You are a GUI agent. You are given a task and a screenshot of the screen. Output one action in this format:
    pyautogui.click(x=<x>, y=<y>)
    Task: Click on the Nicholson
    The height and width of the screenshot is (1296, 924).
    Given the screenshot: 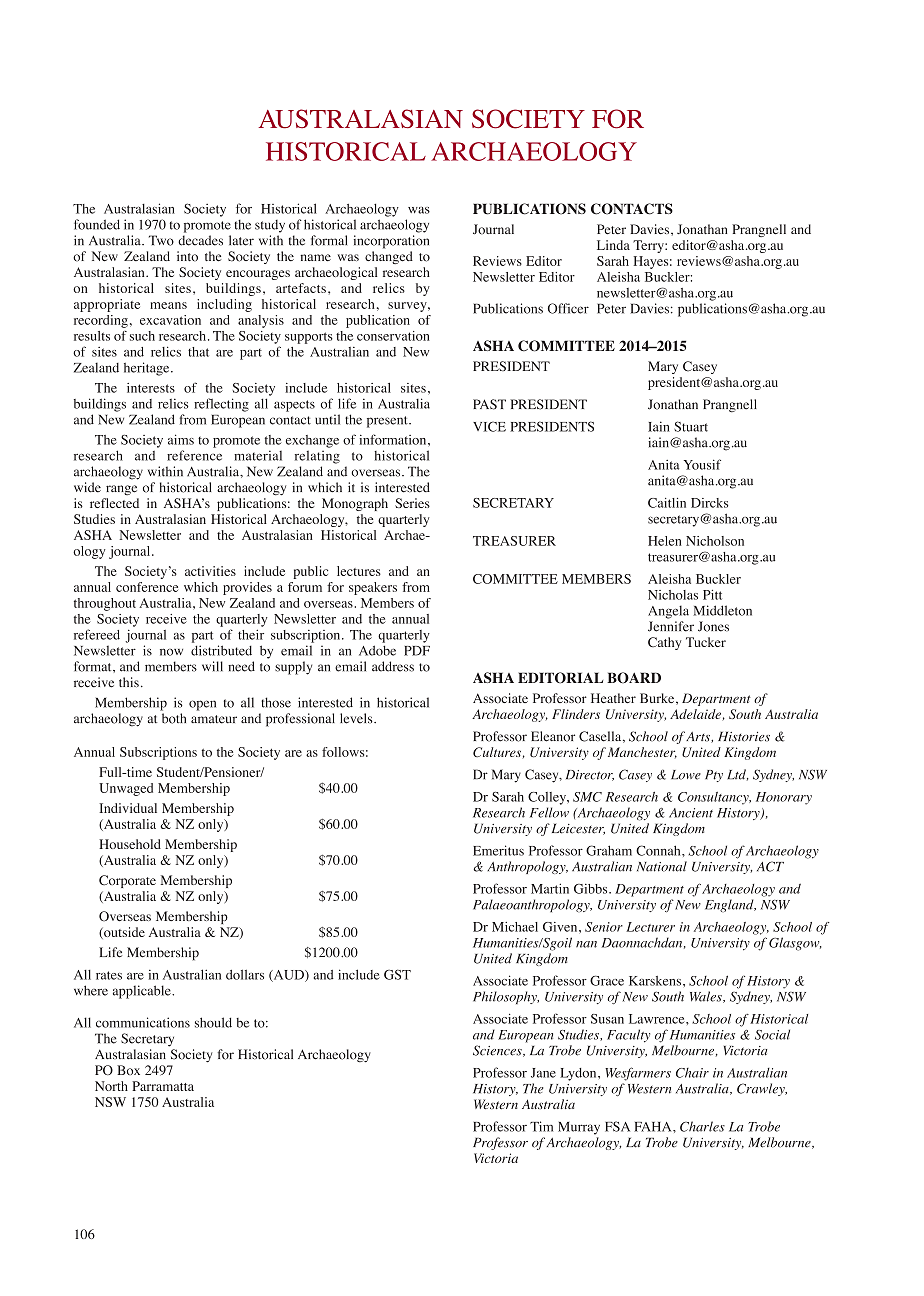 What is the action you would take?
    pyautogui.click(x=715, y=541)
